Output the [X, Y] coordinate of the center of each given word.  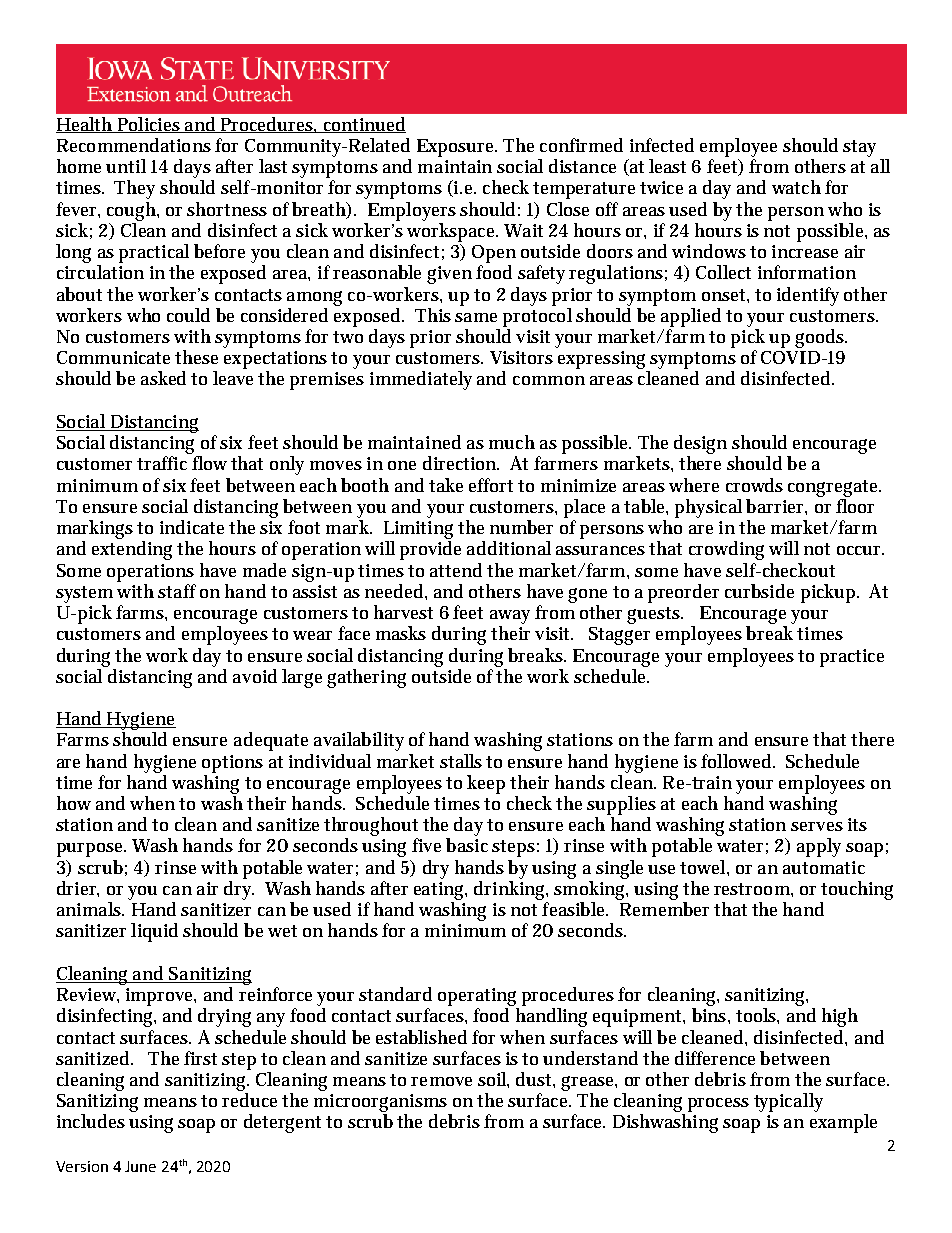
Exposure [456, 148]
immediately [421, 380]
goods [820, 338]
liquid [154, 932]
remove [441, 1081]
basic [467, 845]
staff [177, 591]
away [510, 617]
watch [796, 187]
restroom [752, 889]
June [140, 1166]
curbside [759, 591]
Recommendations [134, 145]
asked [163, 378]
